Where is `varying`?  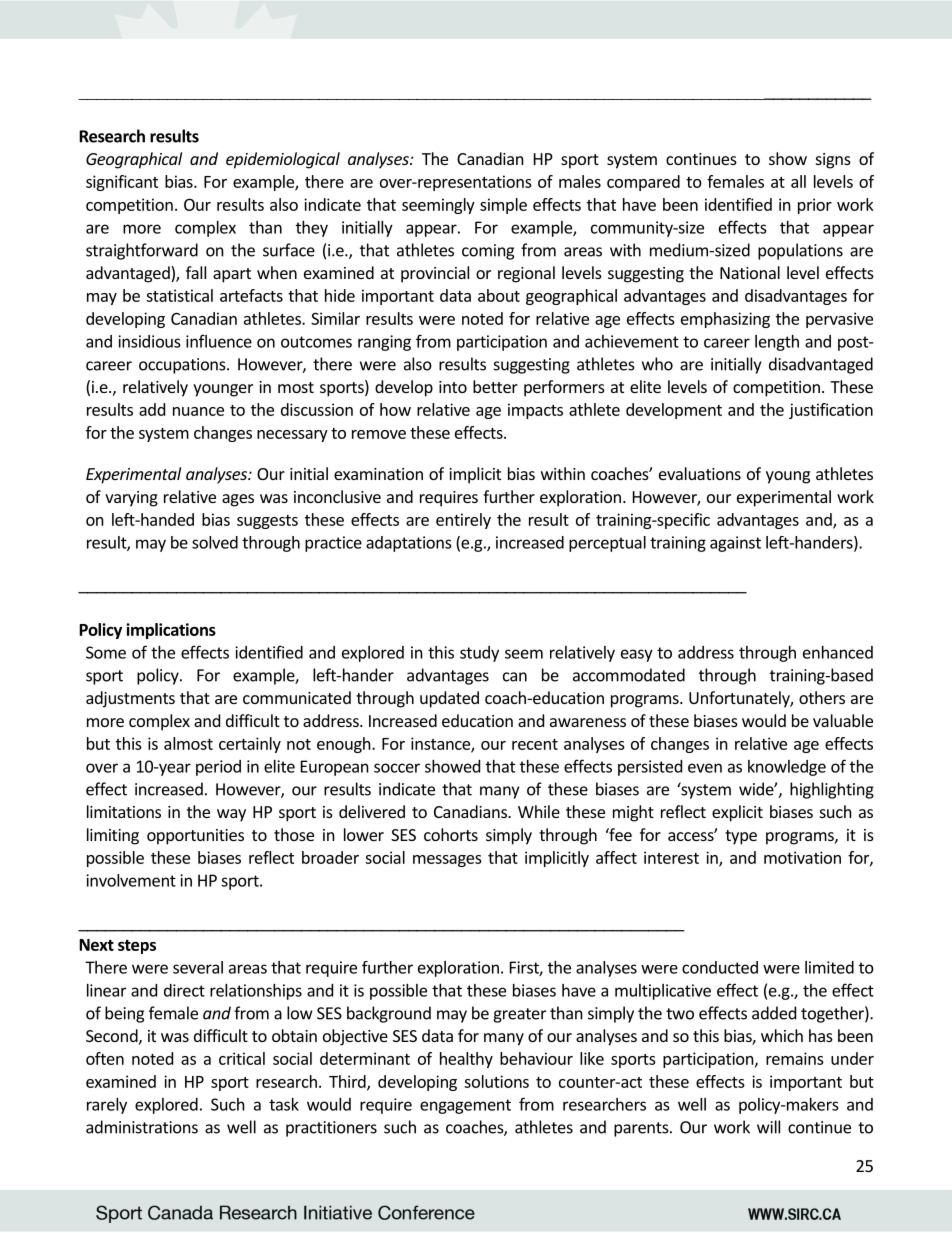
varying is located at coordinates (131, 499).
